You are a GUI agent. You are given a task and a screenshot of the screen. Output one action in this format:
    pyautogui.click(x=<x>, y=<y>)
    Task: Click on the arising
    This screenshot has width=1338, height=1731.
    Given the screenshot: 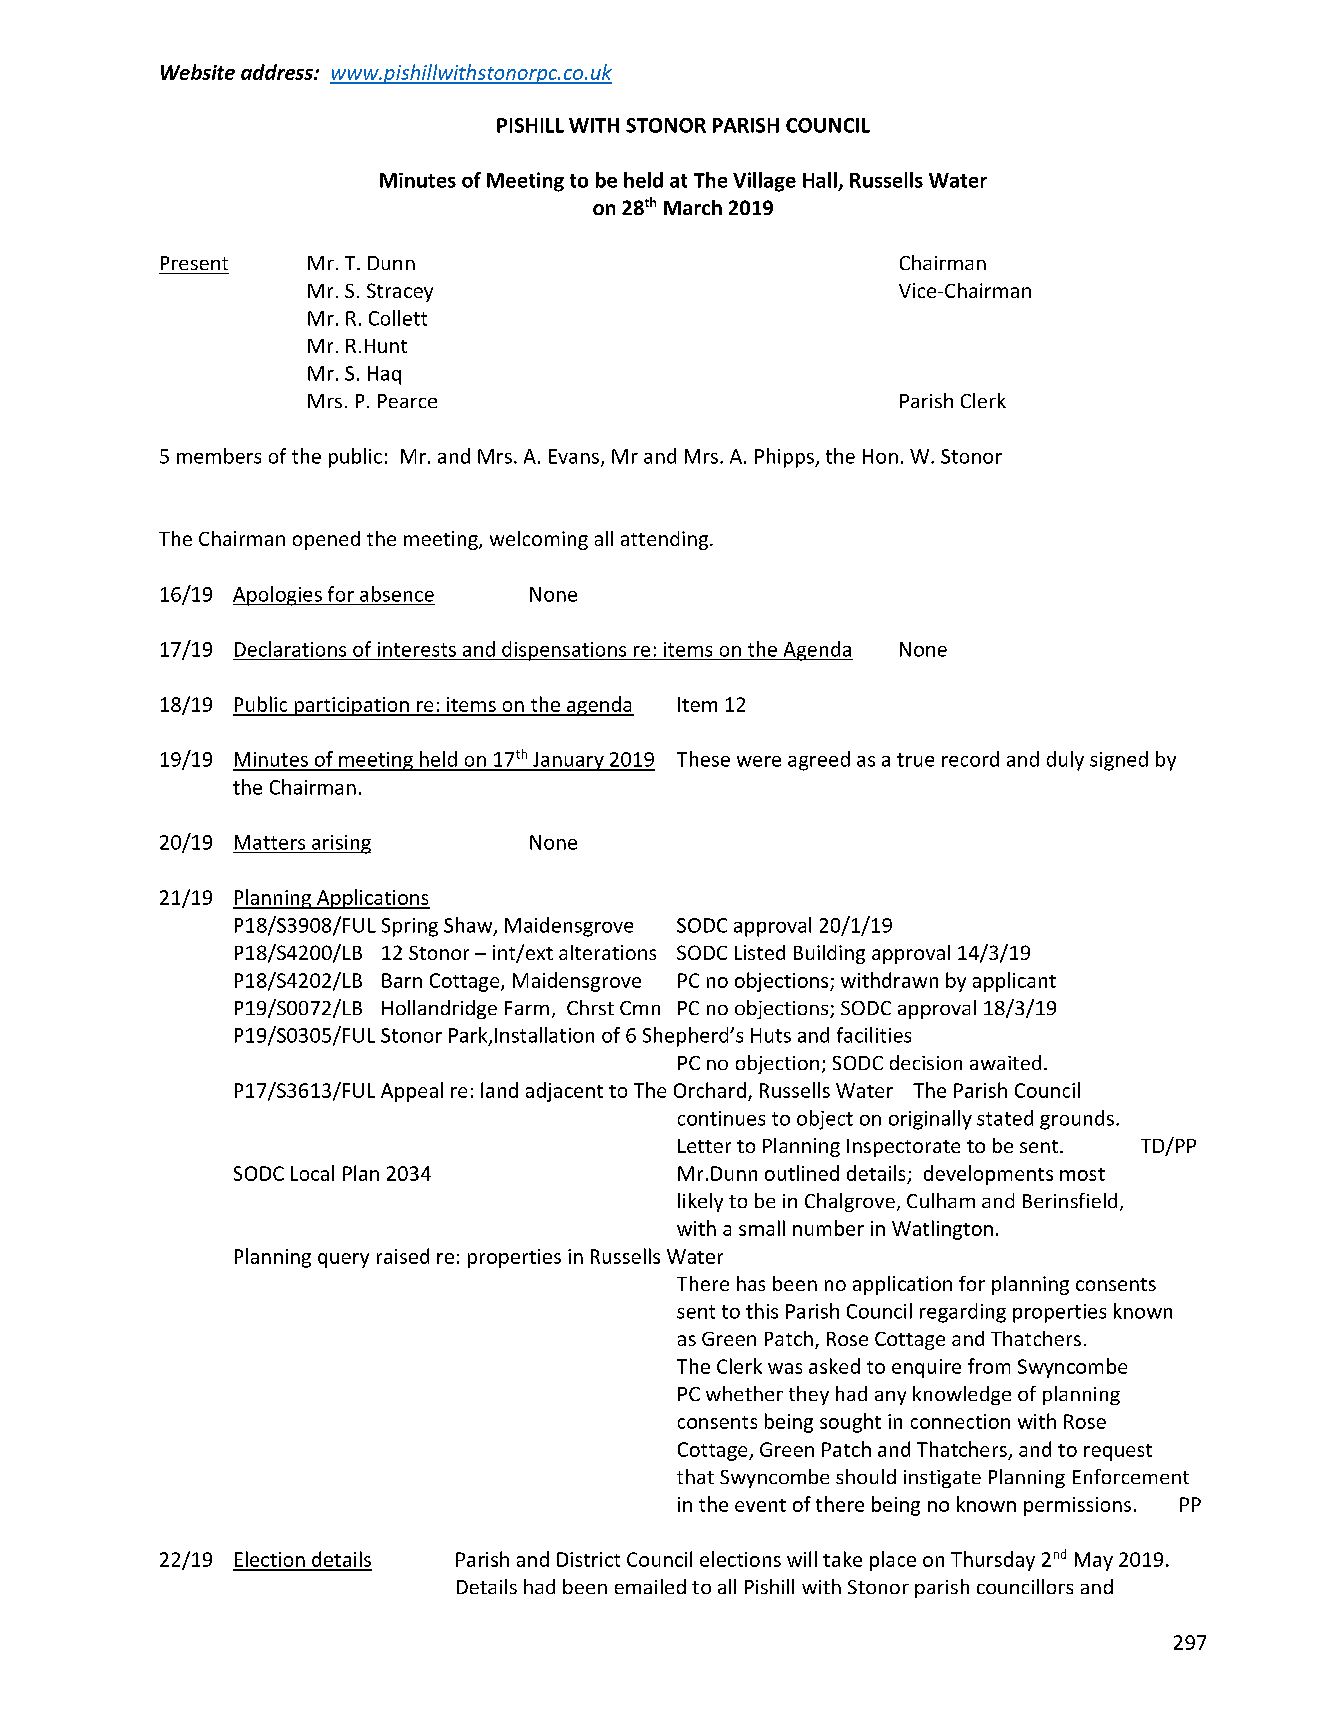 What is the action you would take?
    pyautogui.click(x=340, y=844)
